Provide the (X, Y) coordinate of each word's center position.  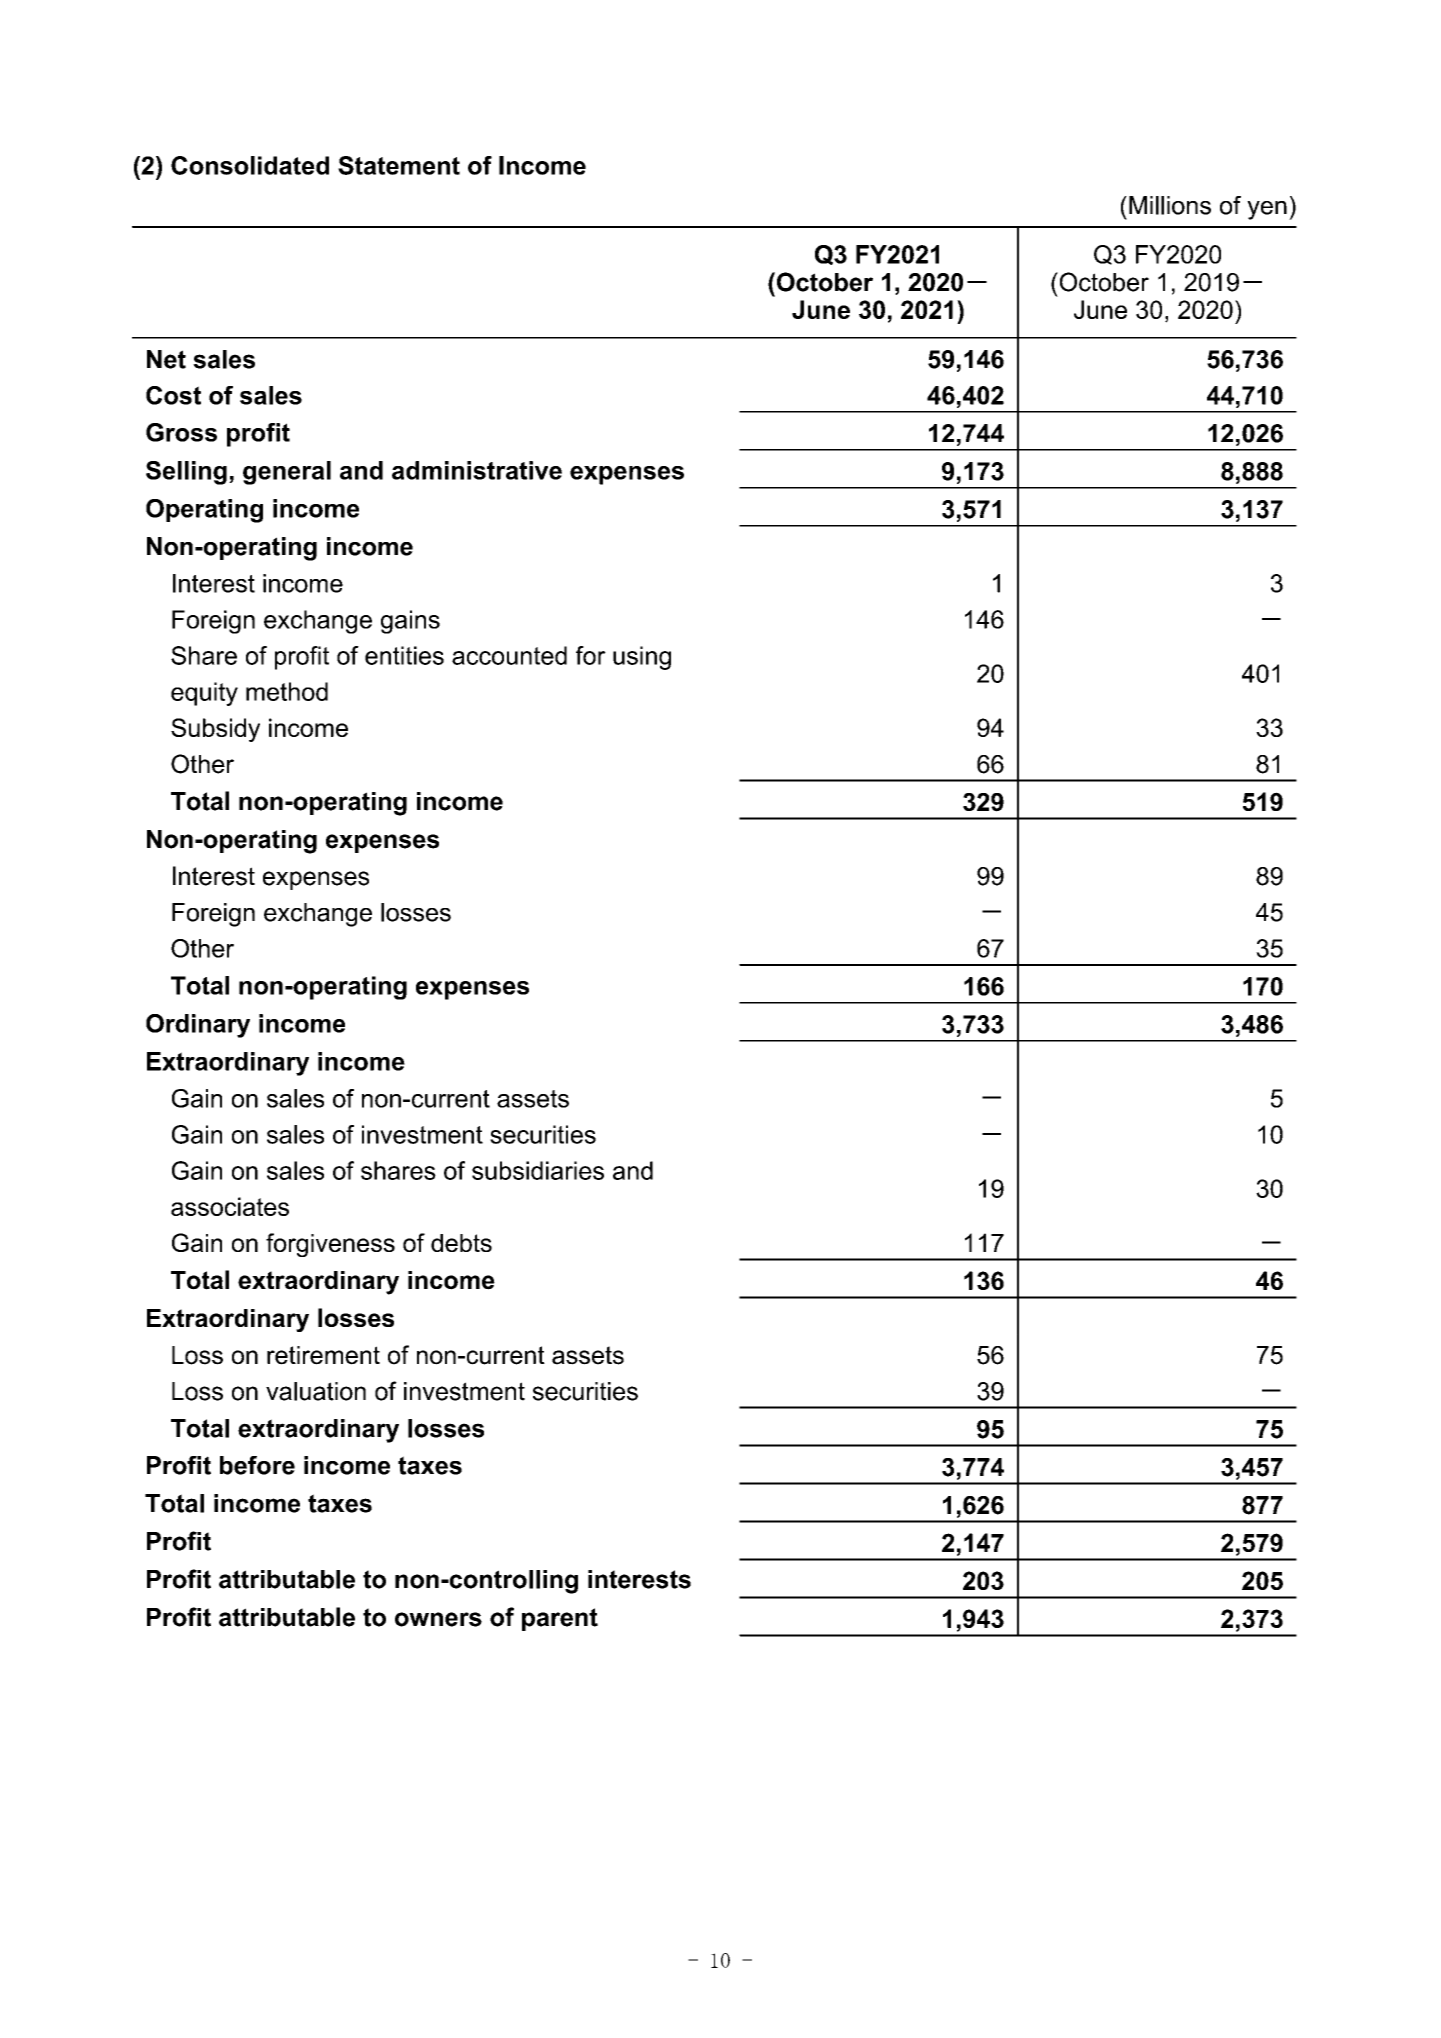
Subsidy (215, 730)
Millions (1170, 205)
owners (438, 1619)
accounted (509, 655)
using (642, 658)
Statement (399, 165)
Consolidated (250, 165)
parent (560, 1619)
